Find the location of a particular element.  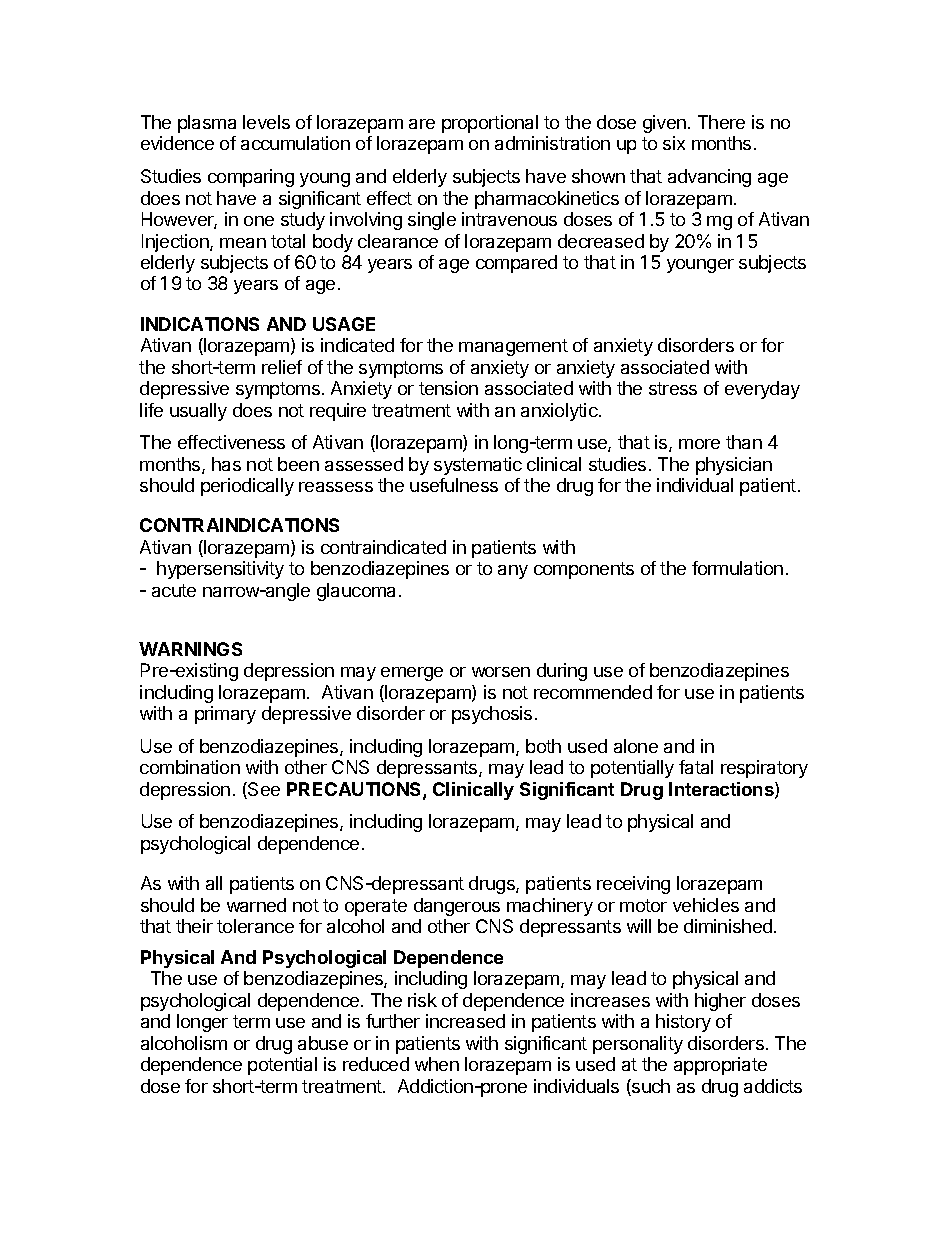

usually is located at coordinates (198, 412).
